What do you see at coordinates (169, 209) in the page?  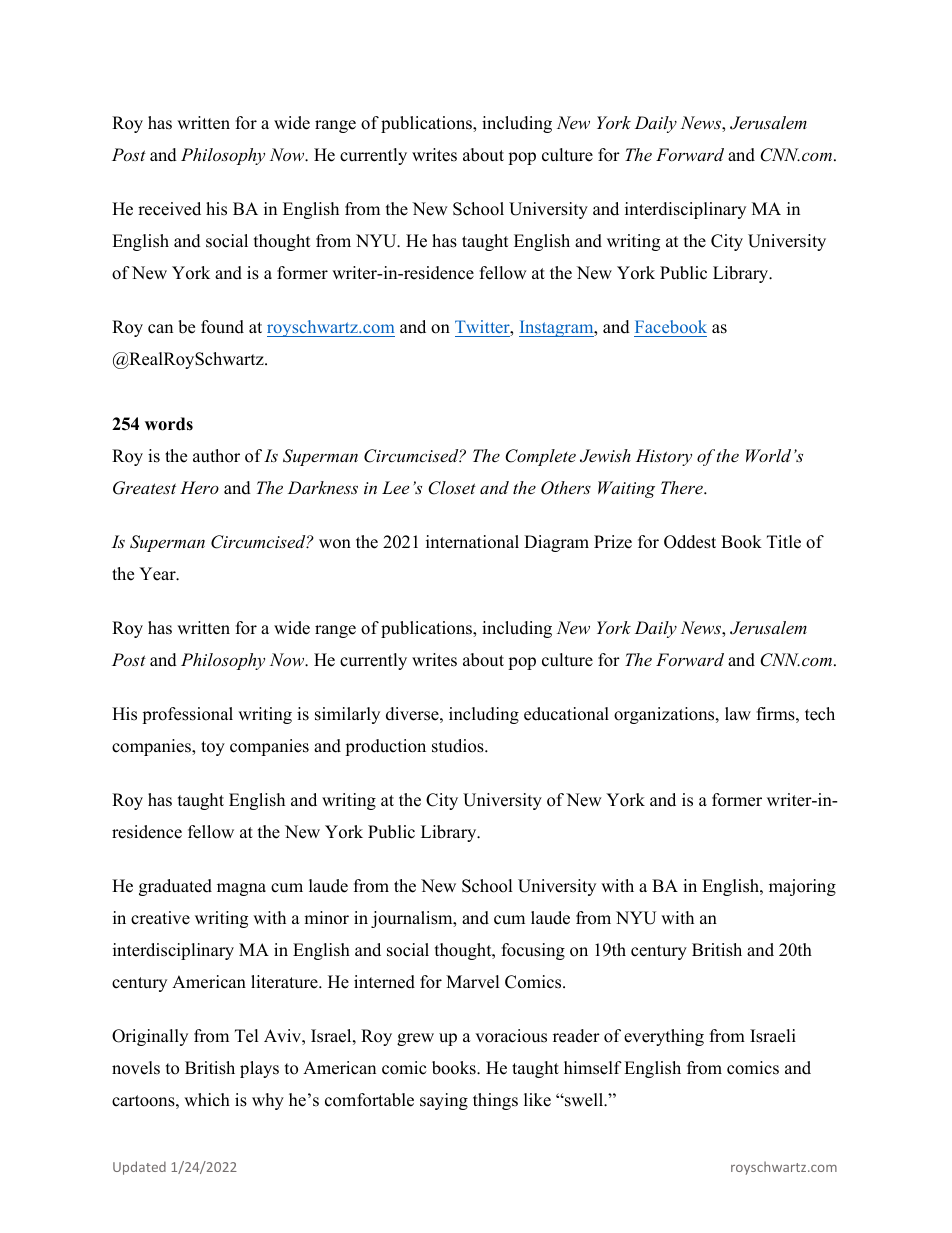 I see `received` at bounding box center [169, 209].
